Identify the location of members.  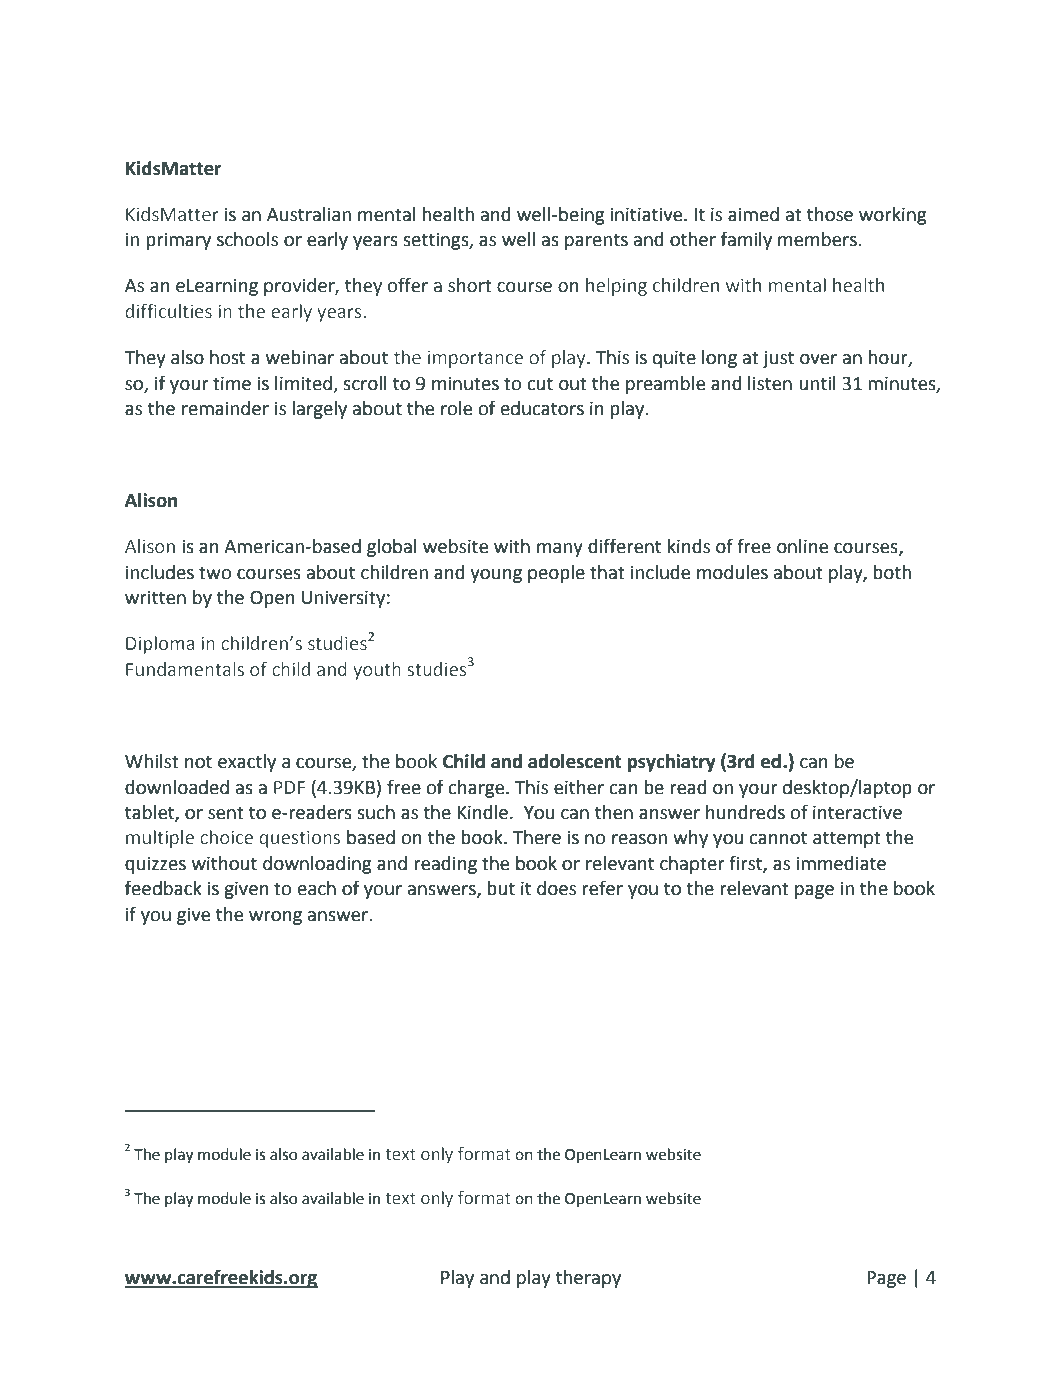
(818, 239).
